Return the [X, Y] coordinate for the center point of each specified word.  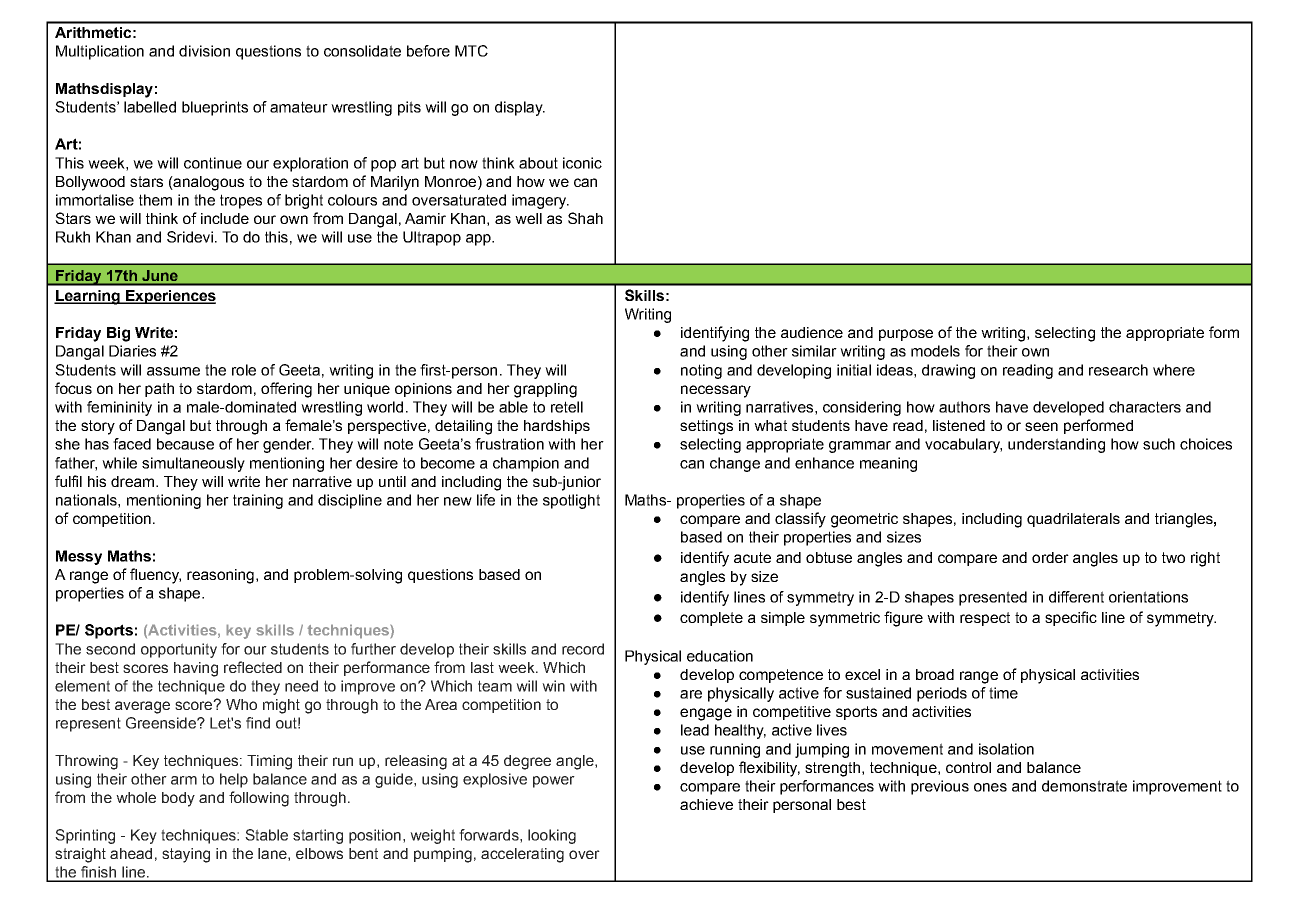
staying [186, 855]
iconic [582, 163]
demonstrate [1084, 786]
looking [552, 836]
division [204, 51]
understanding [1056, 445]
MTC [471, 51]
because [185, 444]
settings [706, 427]
